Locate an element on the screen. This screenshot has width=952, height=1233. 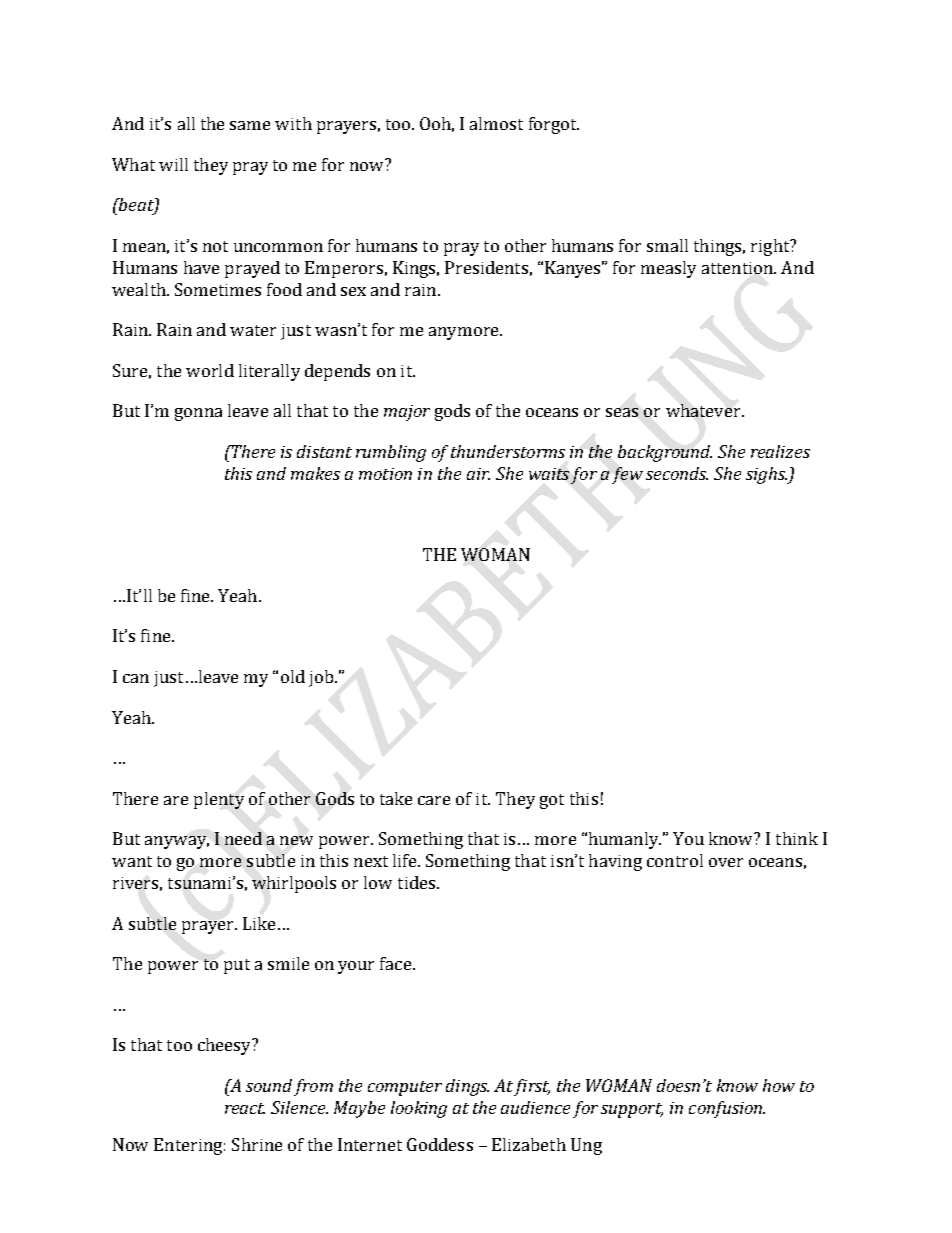
react is located at coordinates (245, 1108).
